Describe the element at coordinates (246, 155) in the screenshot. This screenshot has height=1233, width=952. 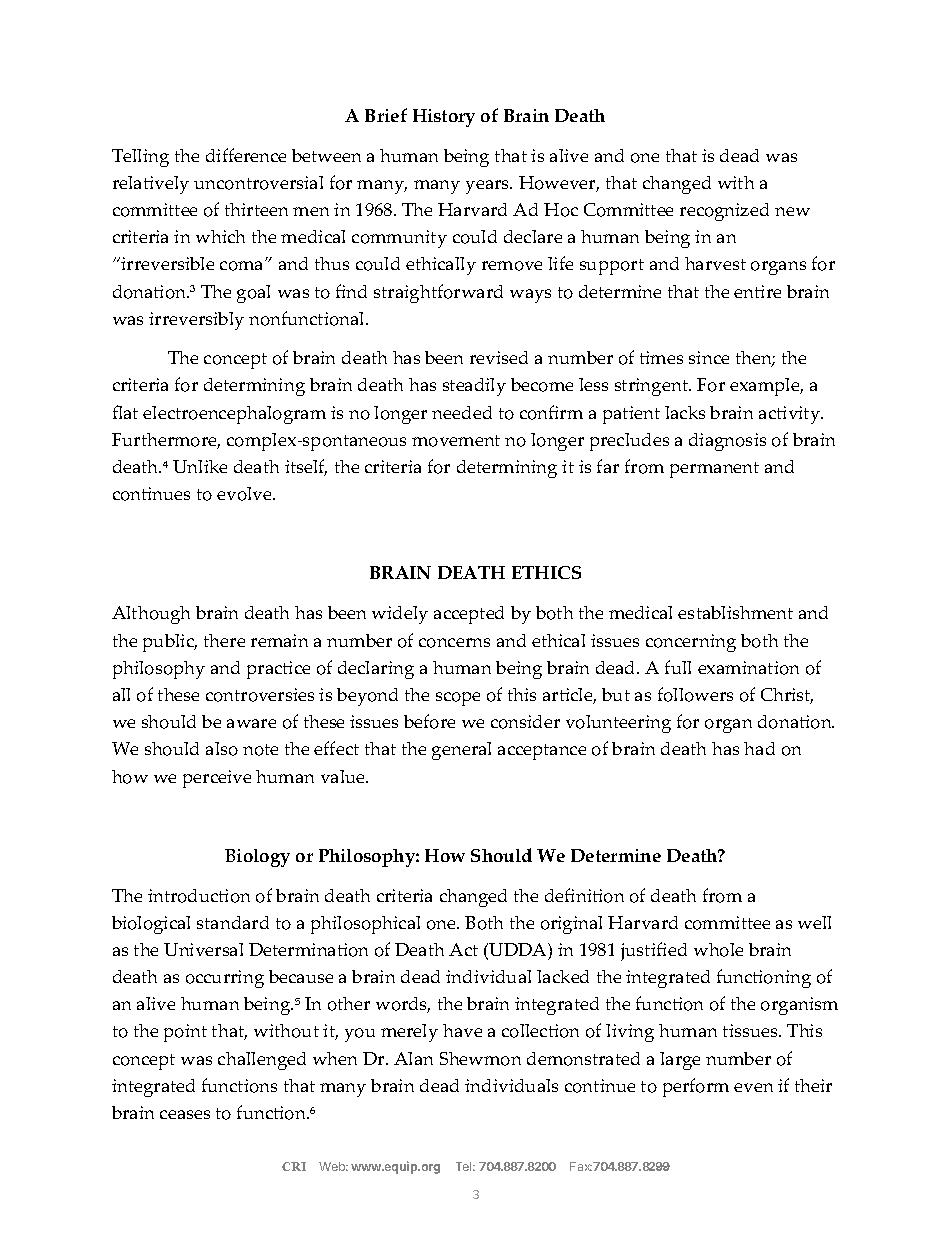
I see `difference` at that location.
